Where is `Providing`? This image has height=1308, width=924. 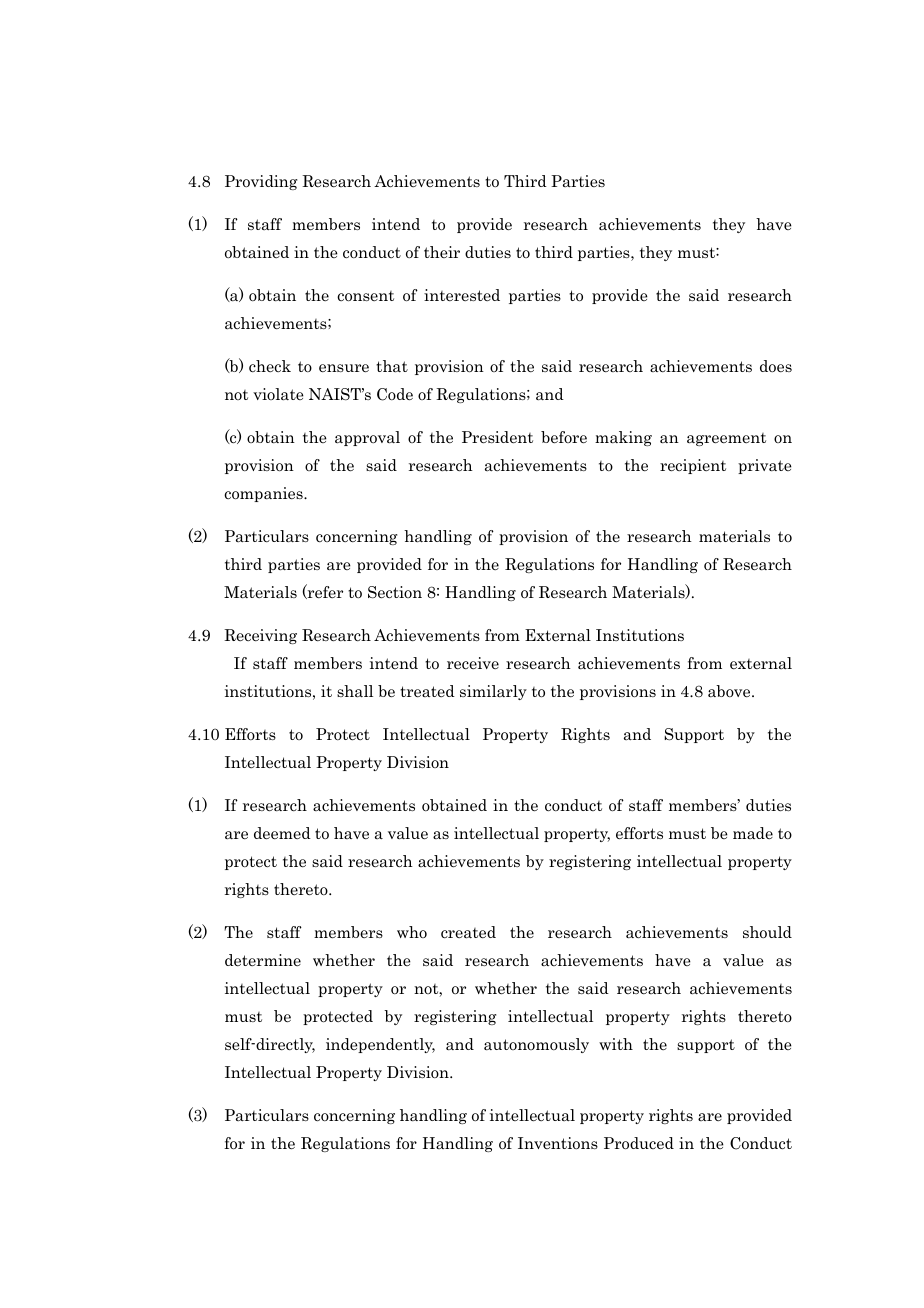
Providing is located at coordinates (261, 182).
